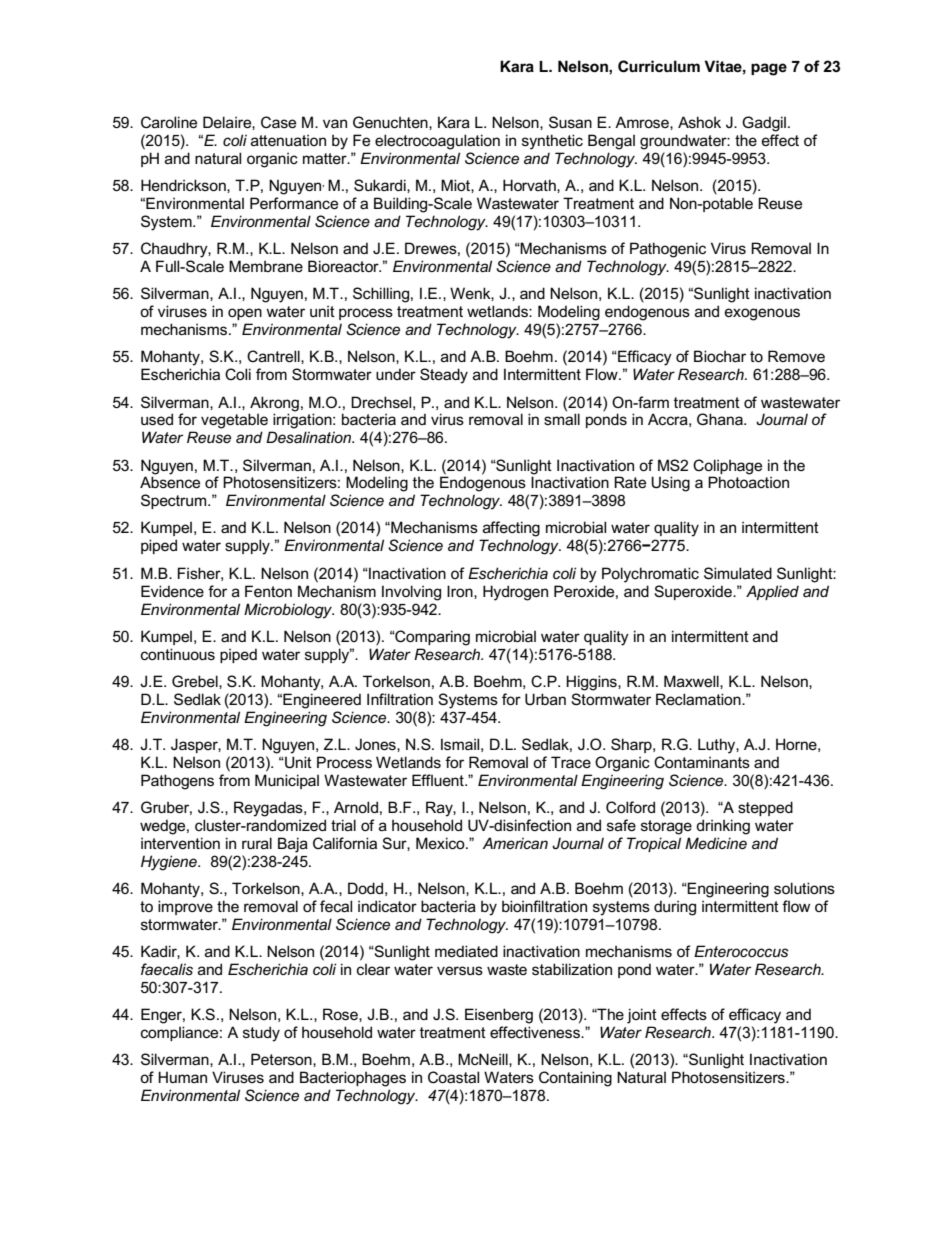  Describe the element at coordinates (515, 593) in the screenshot. I see `Hydrogen` at that location.
